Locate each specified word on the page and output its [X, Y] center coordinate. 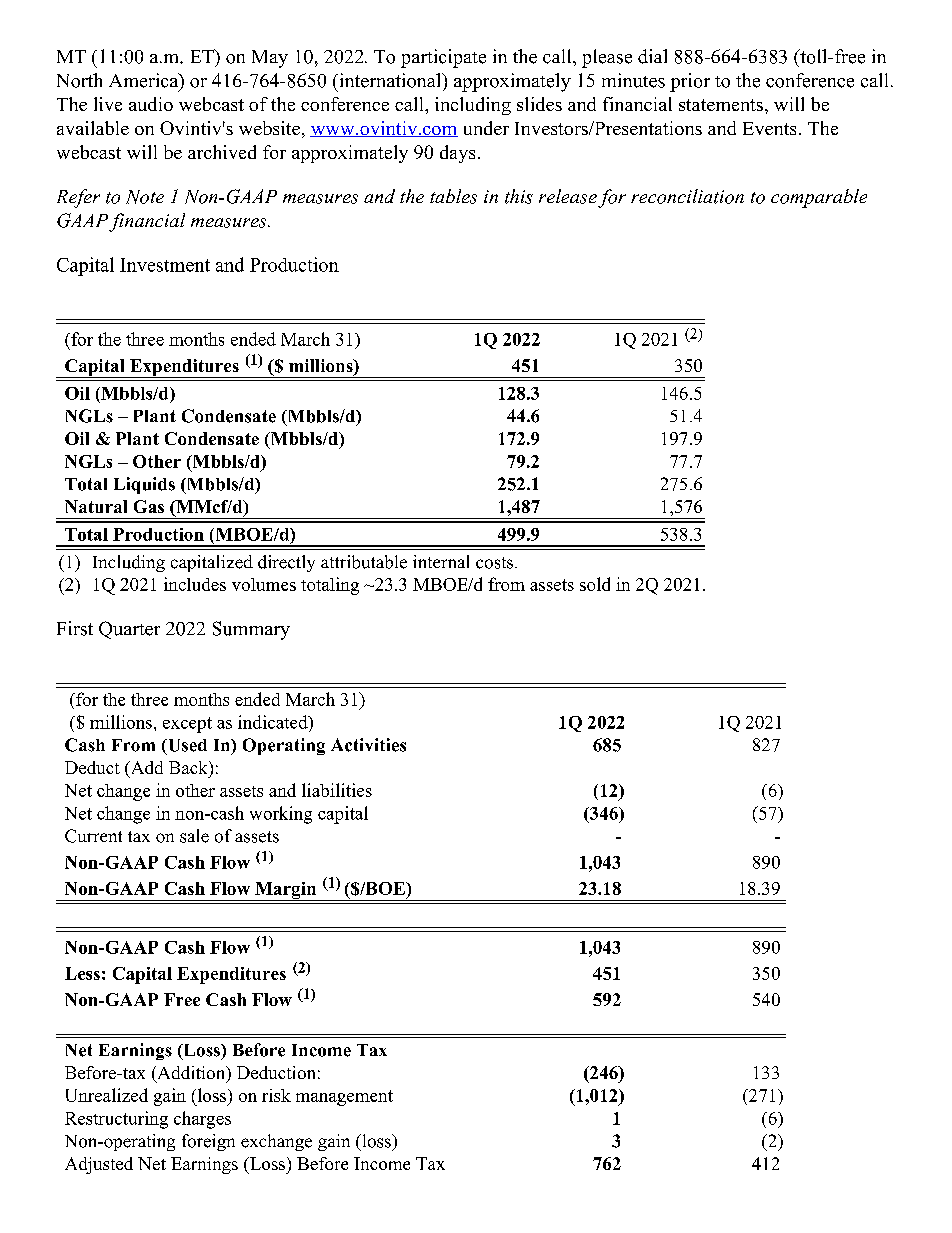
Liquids [144, 485]
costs [496, 563]
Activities [368, 745]
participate [443, 58]
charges [202, 1120]
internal [441, 561]
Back [189, 767]
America [145, 81]
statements [721, 105]
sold [595, 584]
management [344, 1098]
